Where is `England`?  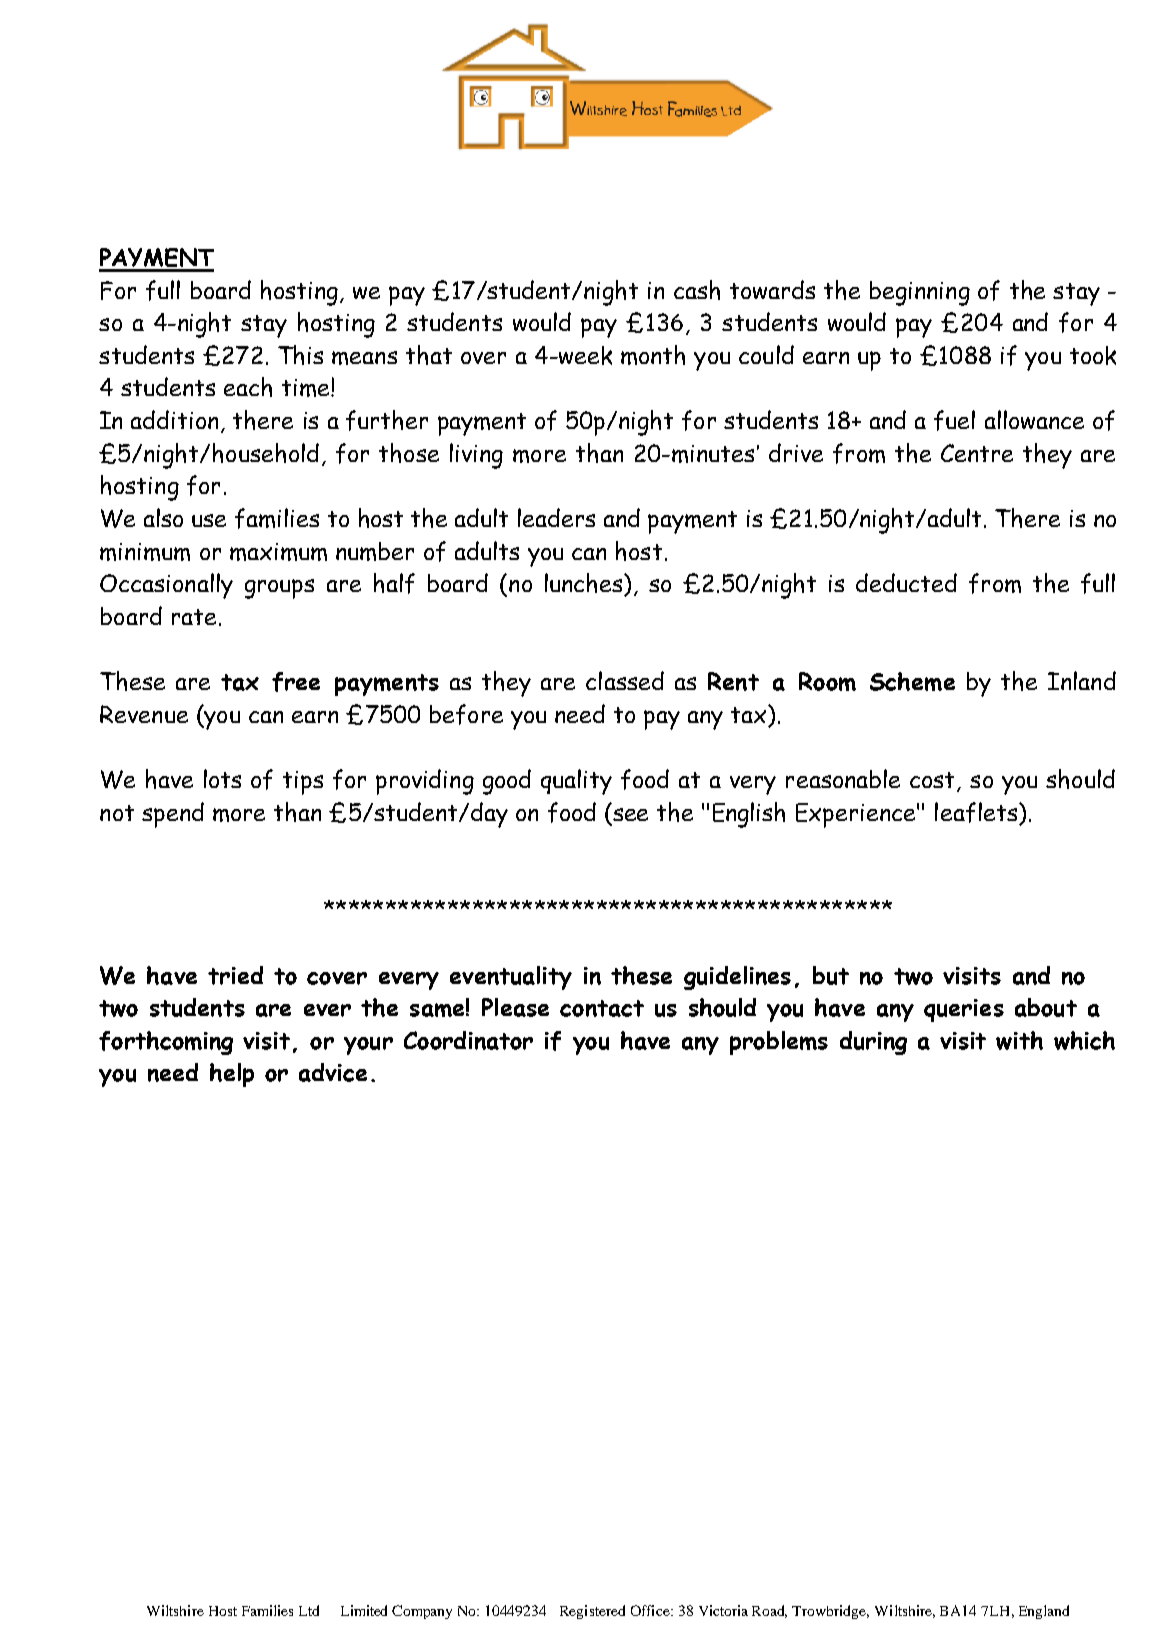 England is located at coordinates (1044, 1612).
